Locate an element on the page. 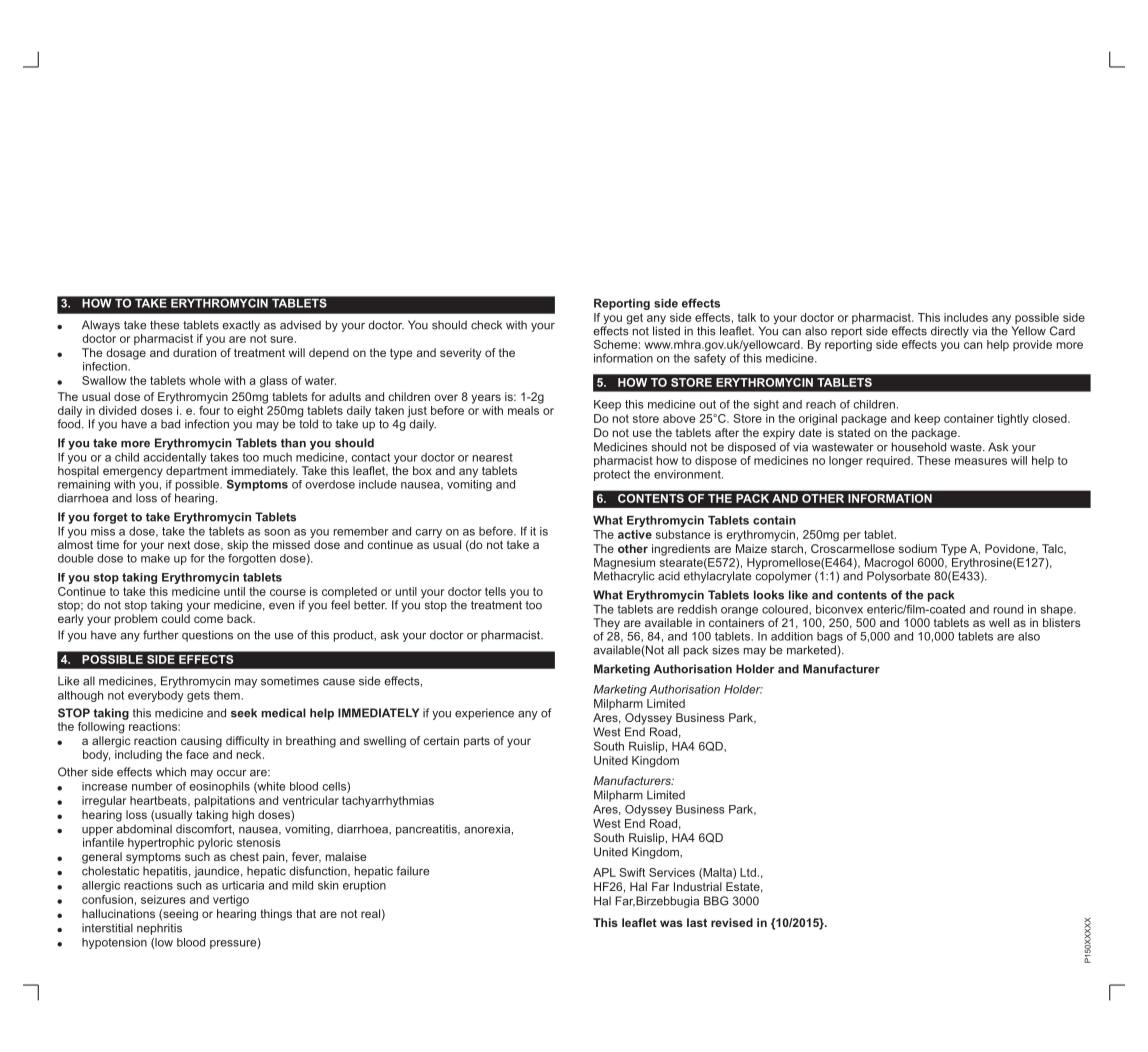  required is located at coordinates (889, 461).
